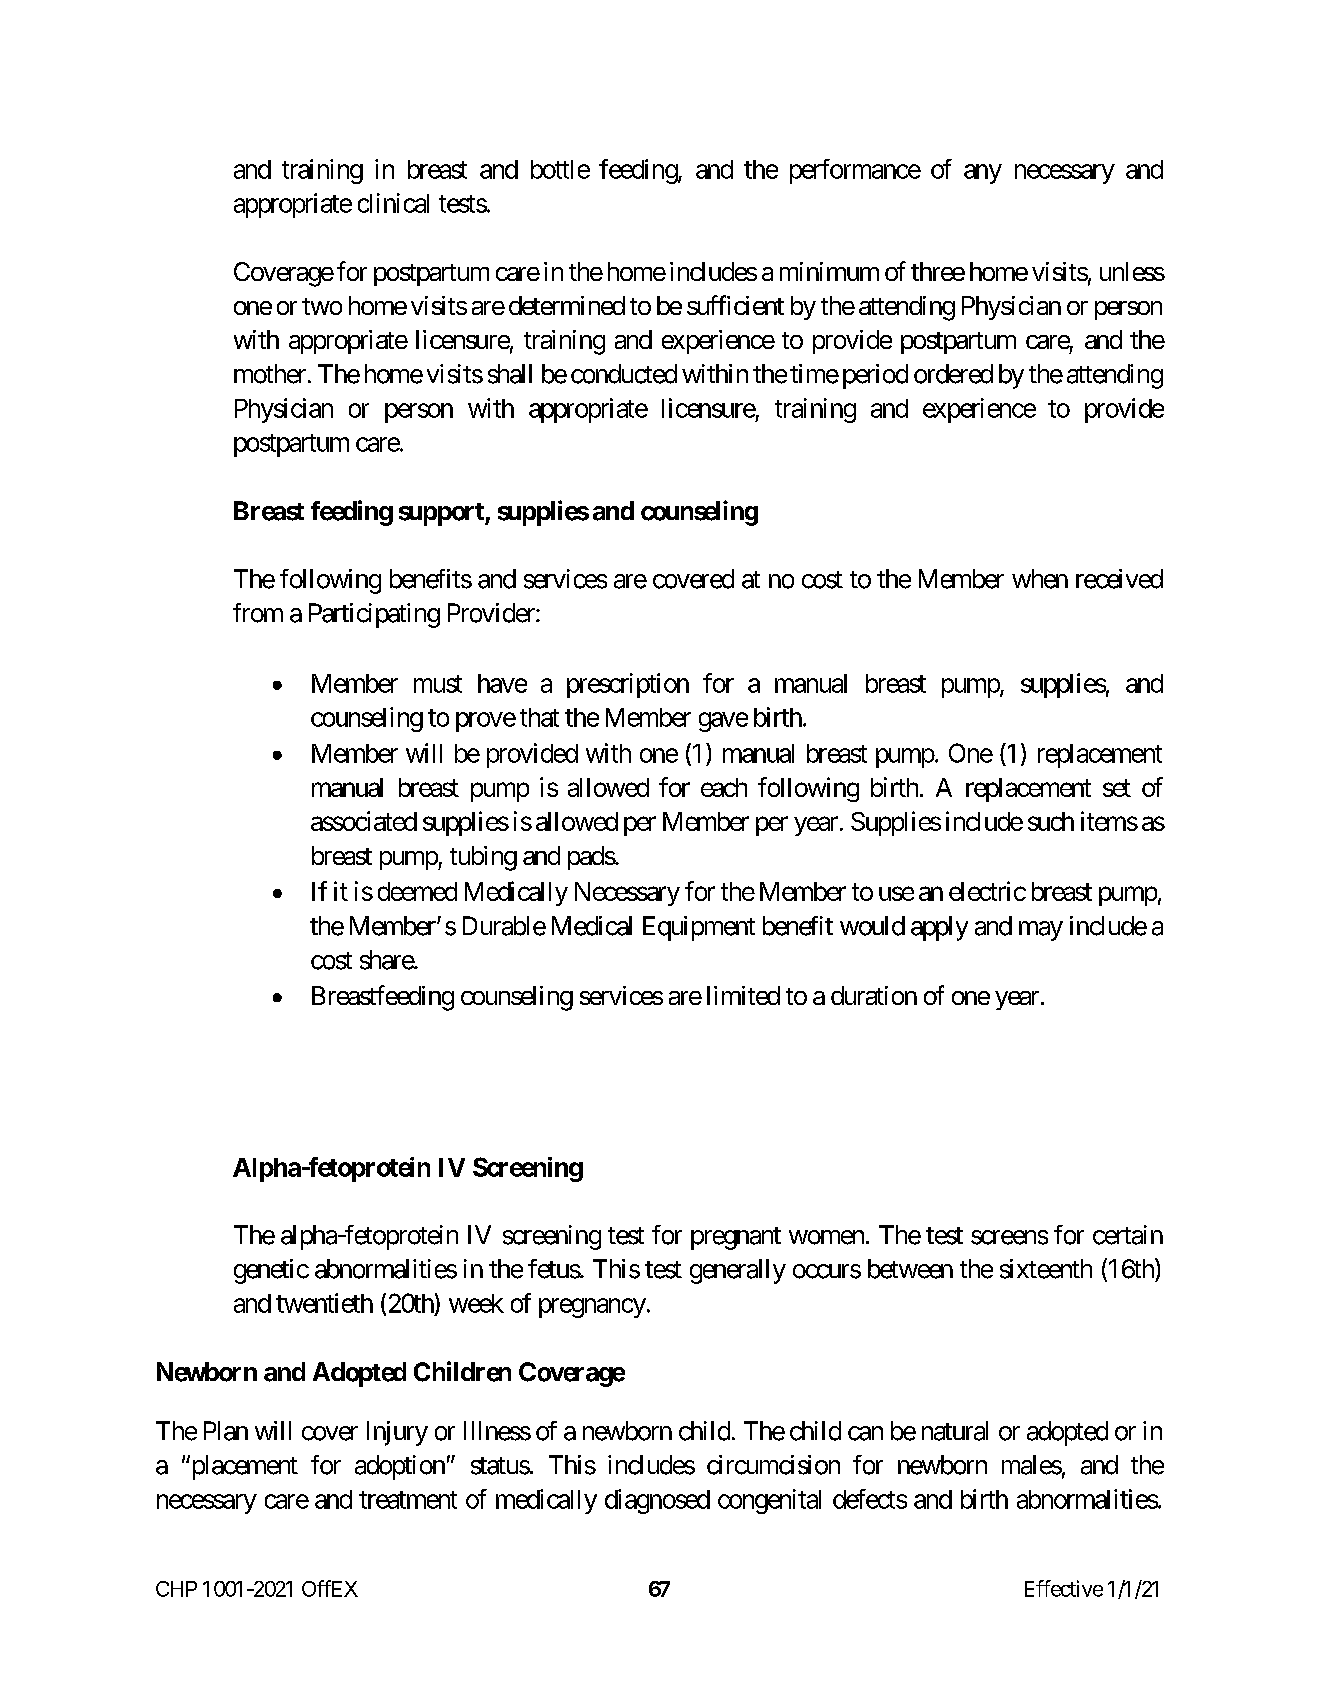  Describe the element at coordinates (176, 1589) in the document. I see `CHP` at that location.
